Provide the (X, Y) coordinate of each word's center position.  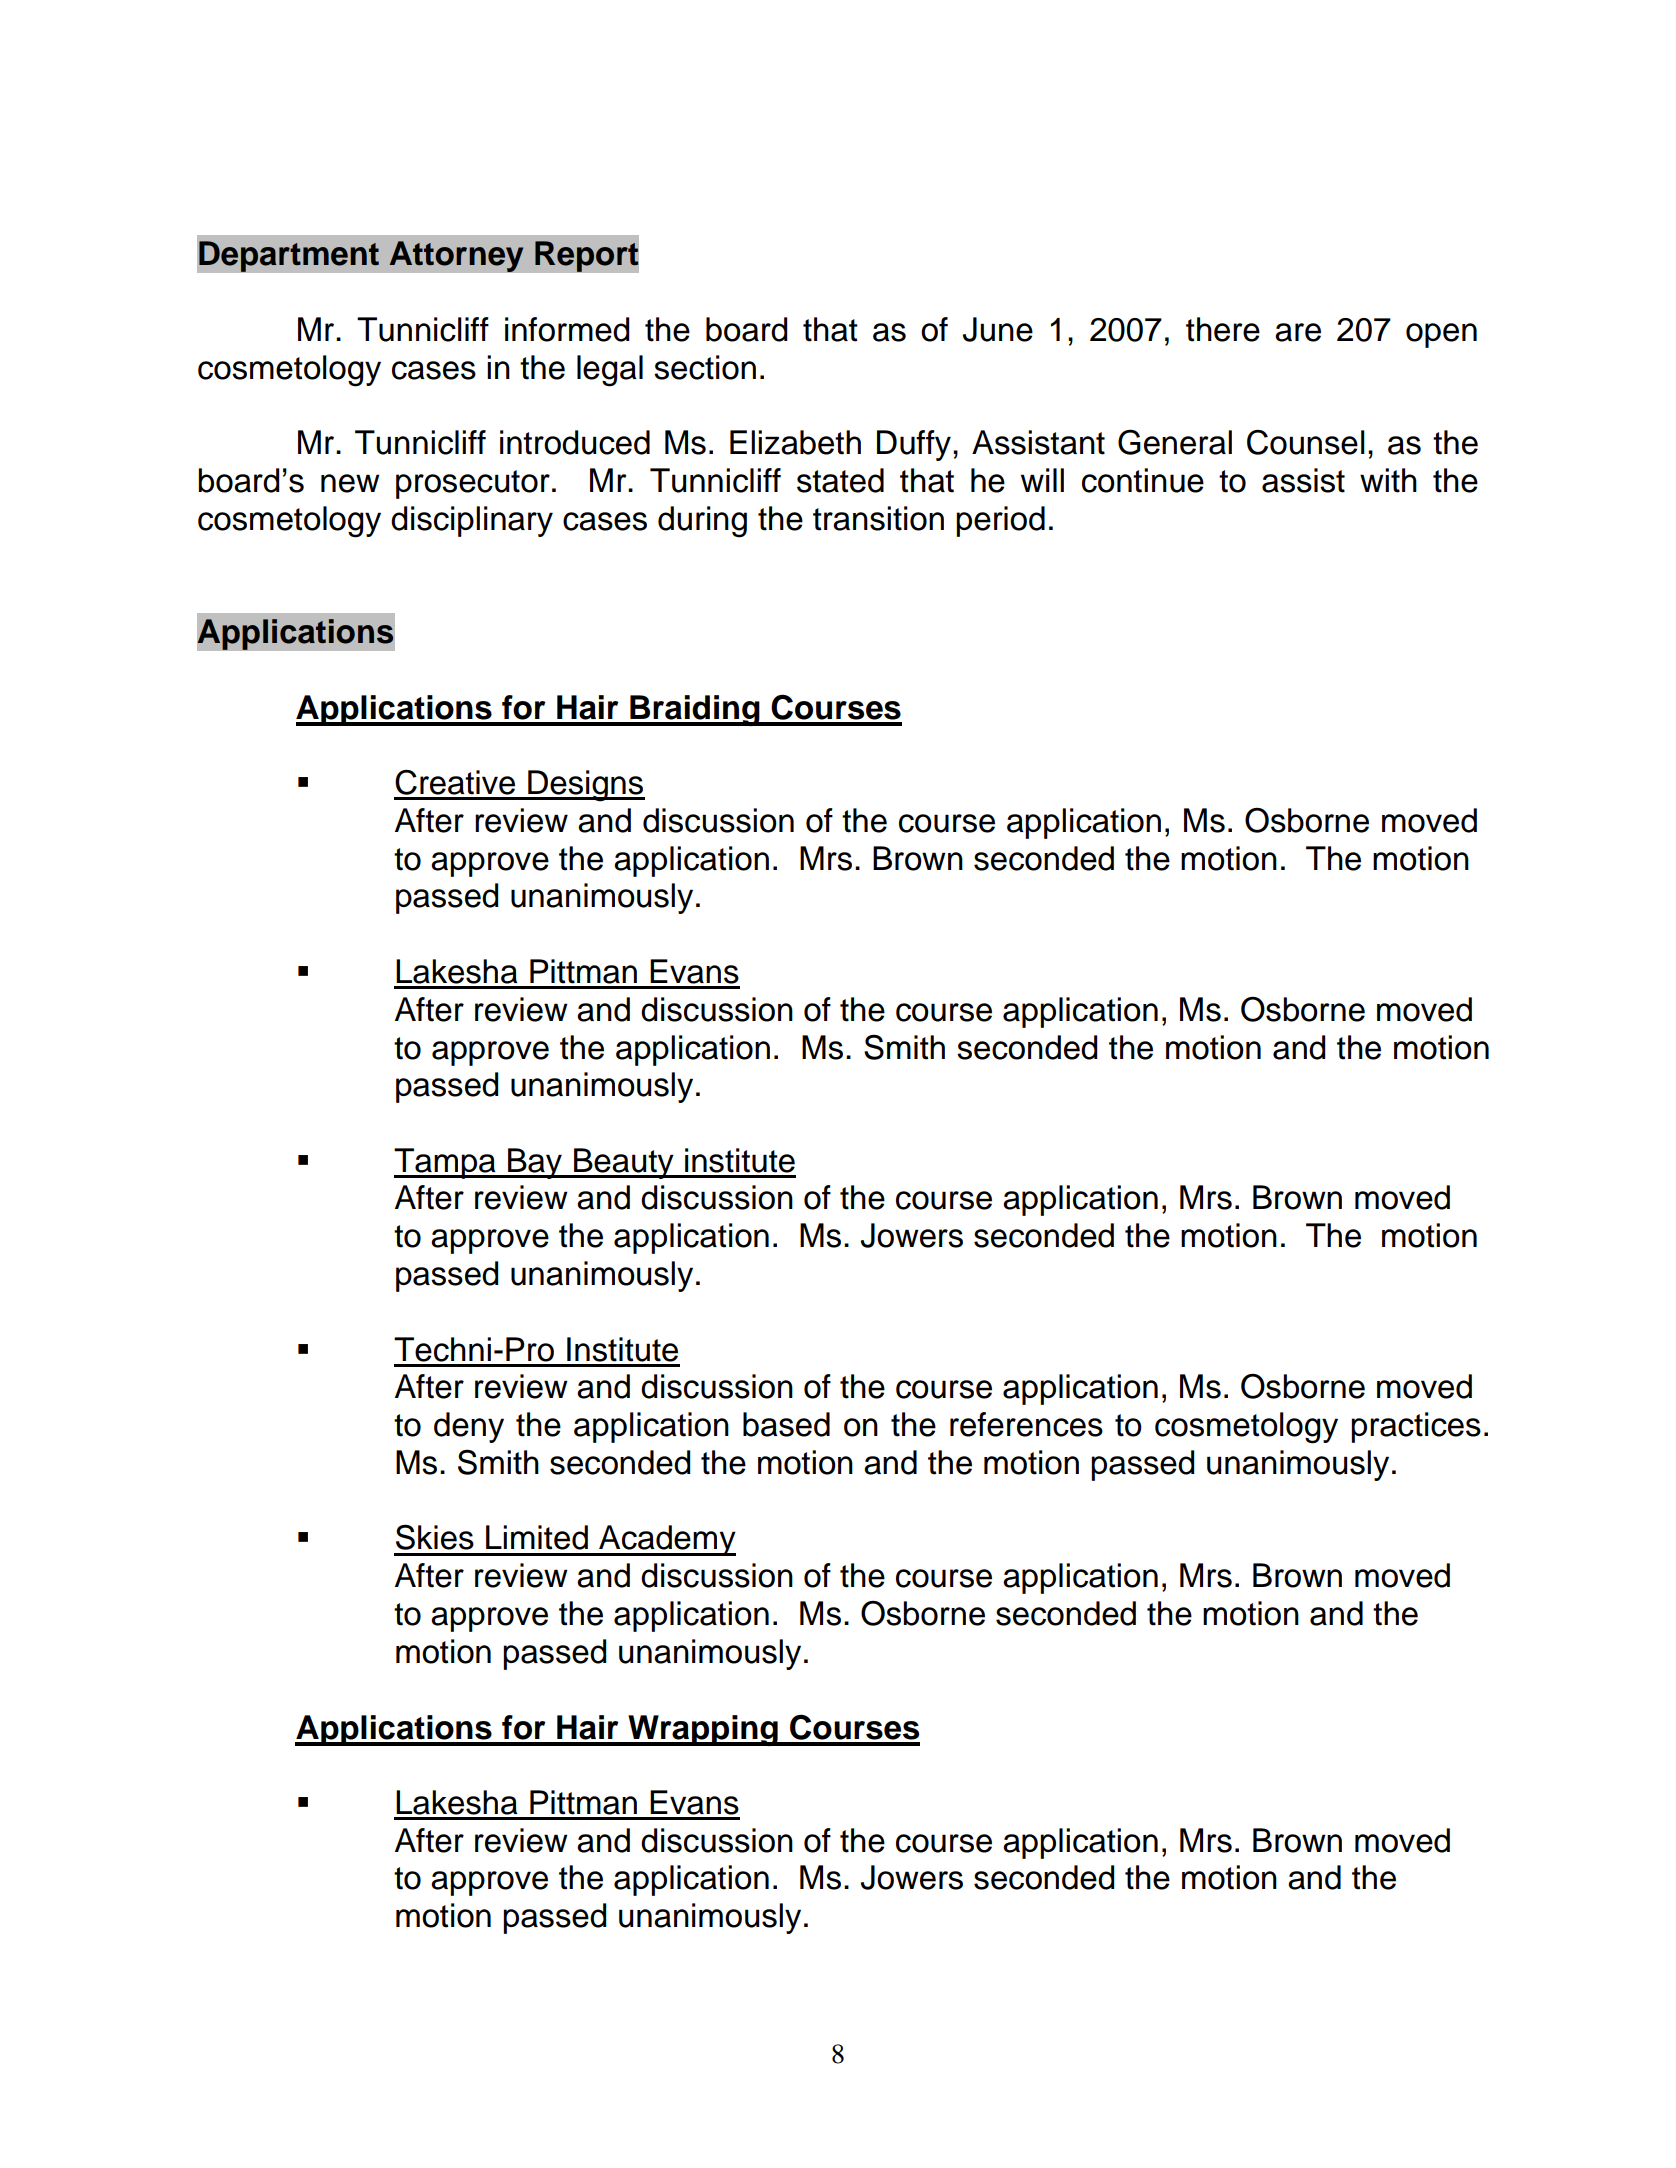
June (998, 329)
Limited (537, 1537)
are (1298, 332)
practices (1416, 1427)
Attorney (456, 256)
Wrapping (703, 1730)
